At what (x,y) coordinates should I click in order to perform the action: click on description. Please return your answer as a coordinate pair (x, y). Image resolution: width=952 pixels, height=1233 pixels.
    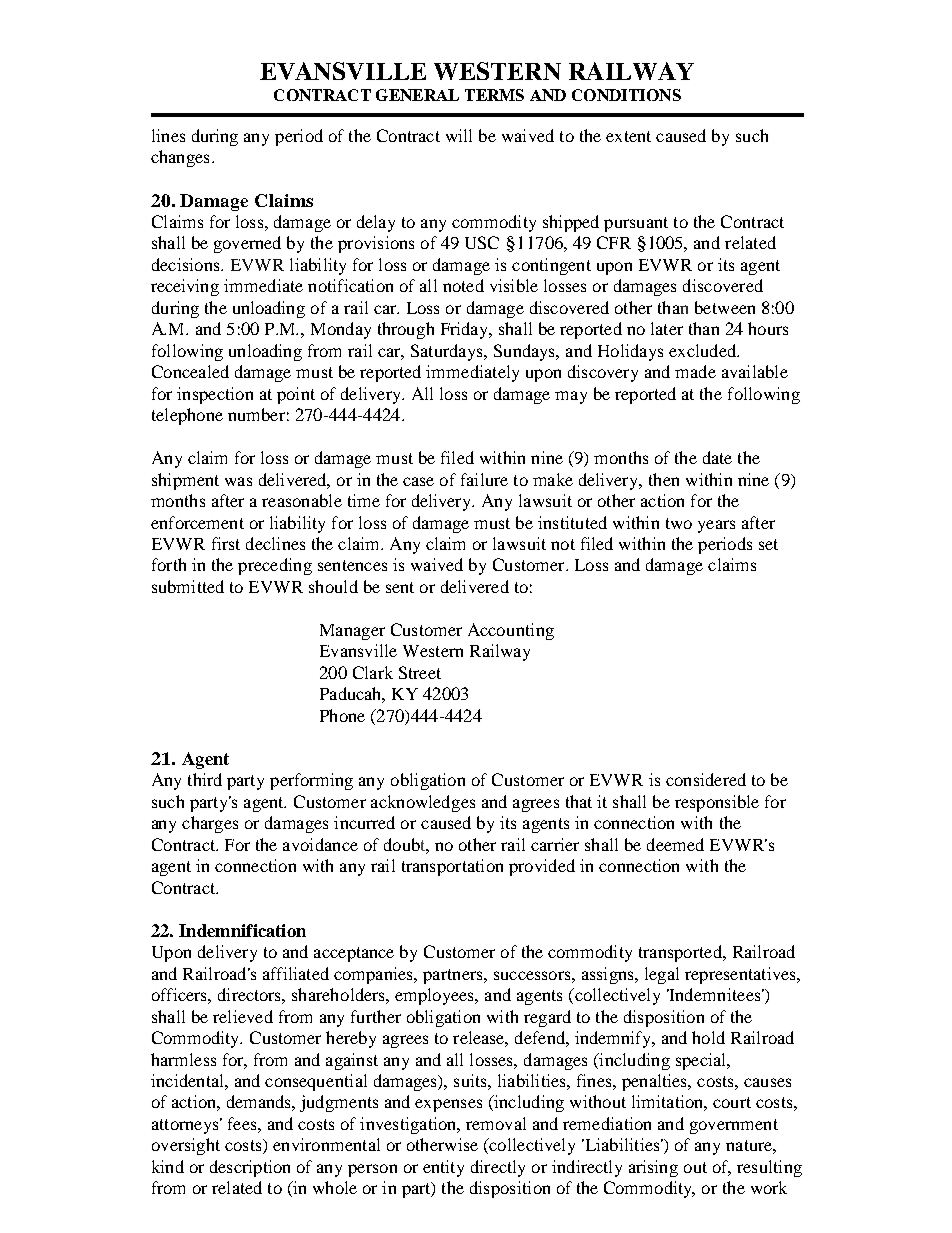
    Looking at the image, I should click on (250, 1168).
